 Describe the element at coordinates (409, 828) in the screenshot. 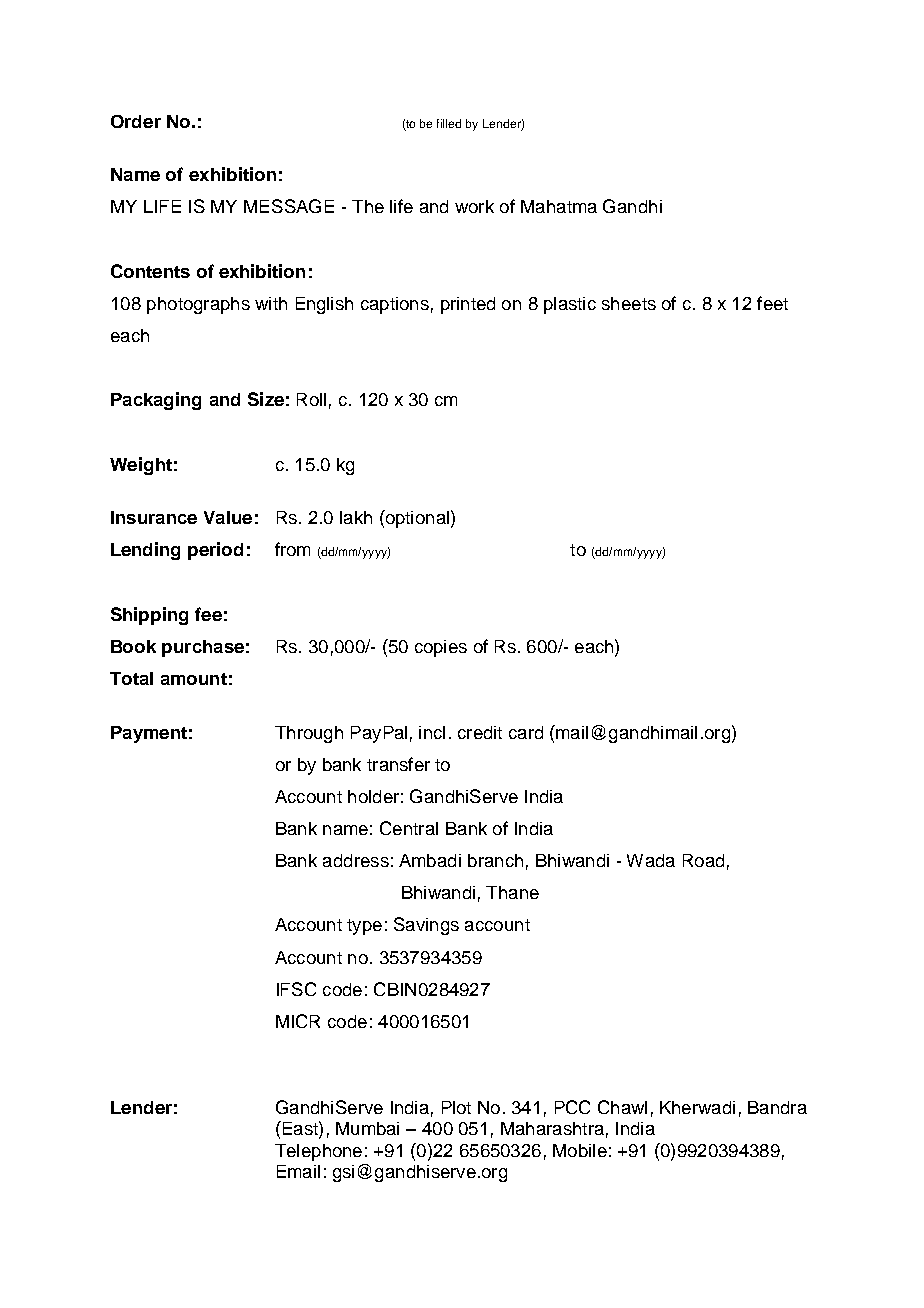

I see `Central` at that location.
